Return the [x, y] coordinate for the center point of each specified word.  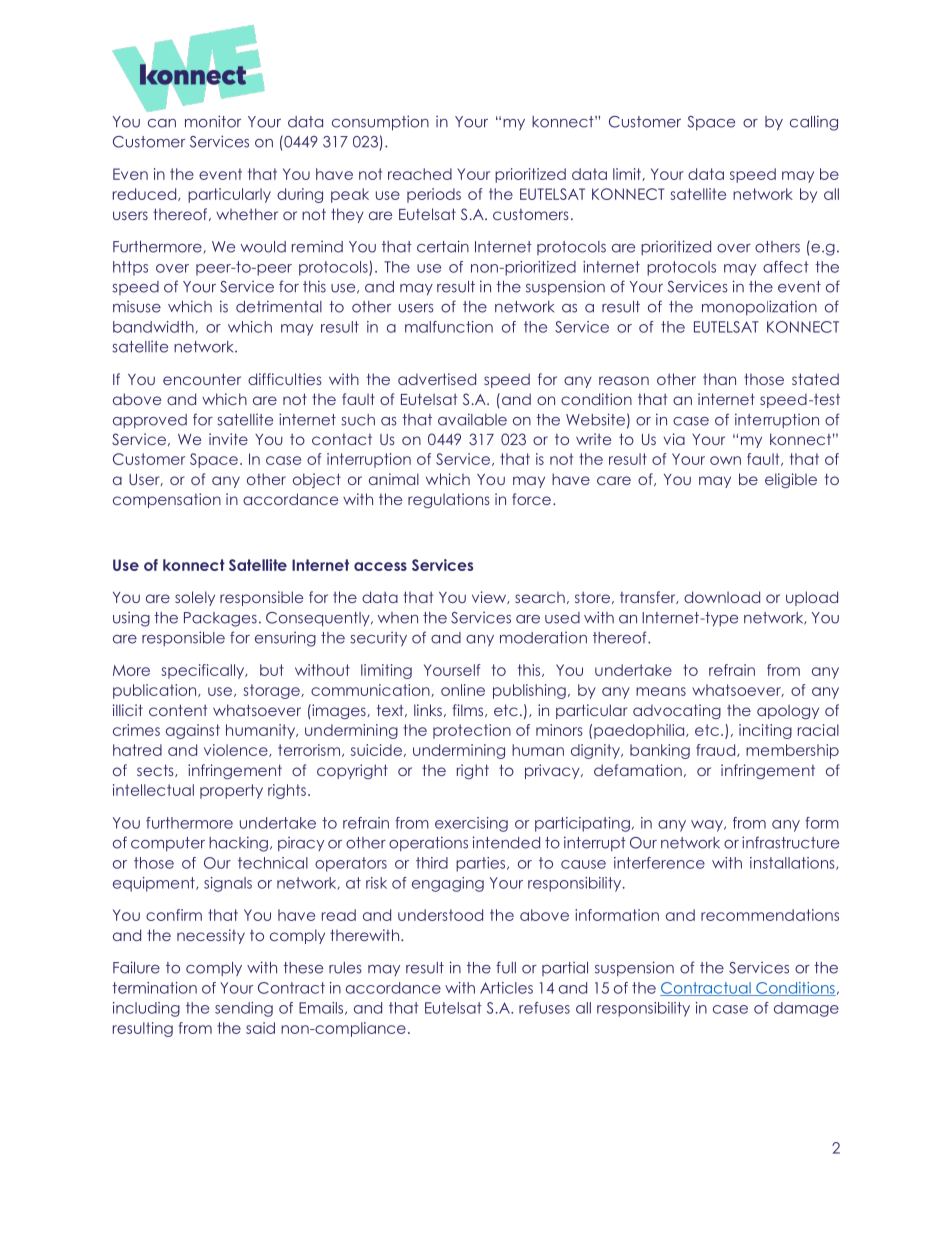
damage [806, 1009]
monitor [213, 121]
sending [244, 1009]
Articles [506, 988]
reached [420, 174]
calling [814, 123]
